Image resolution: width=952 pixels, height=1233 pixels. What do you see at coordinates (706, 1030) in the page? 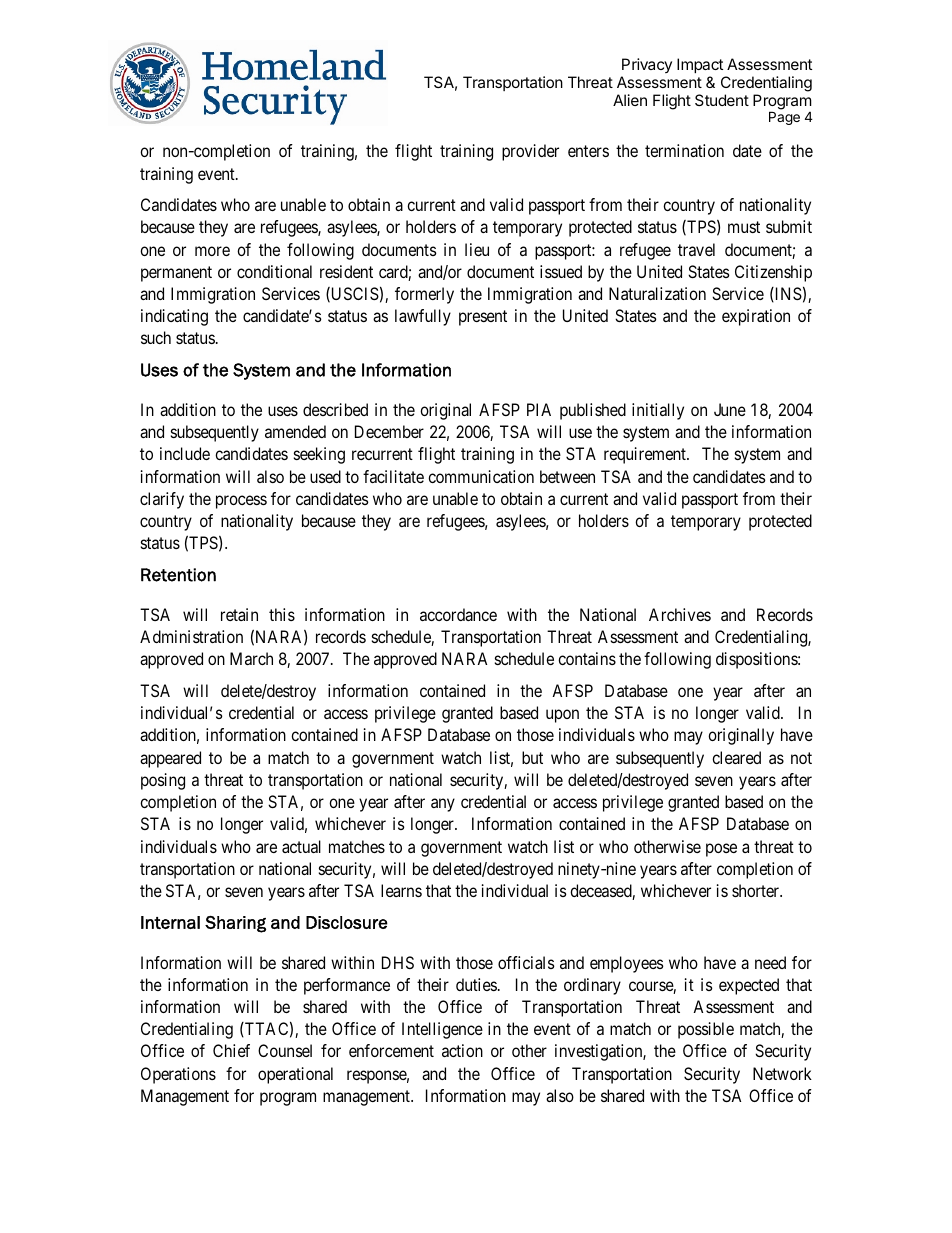
I see `possible` at bounding box center [706, 1030].
